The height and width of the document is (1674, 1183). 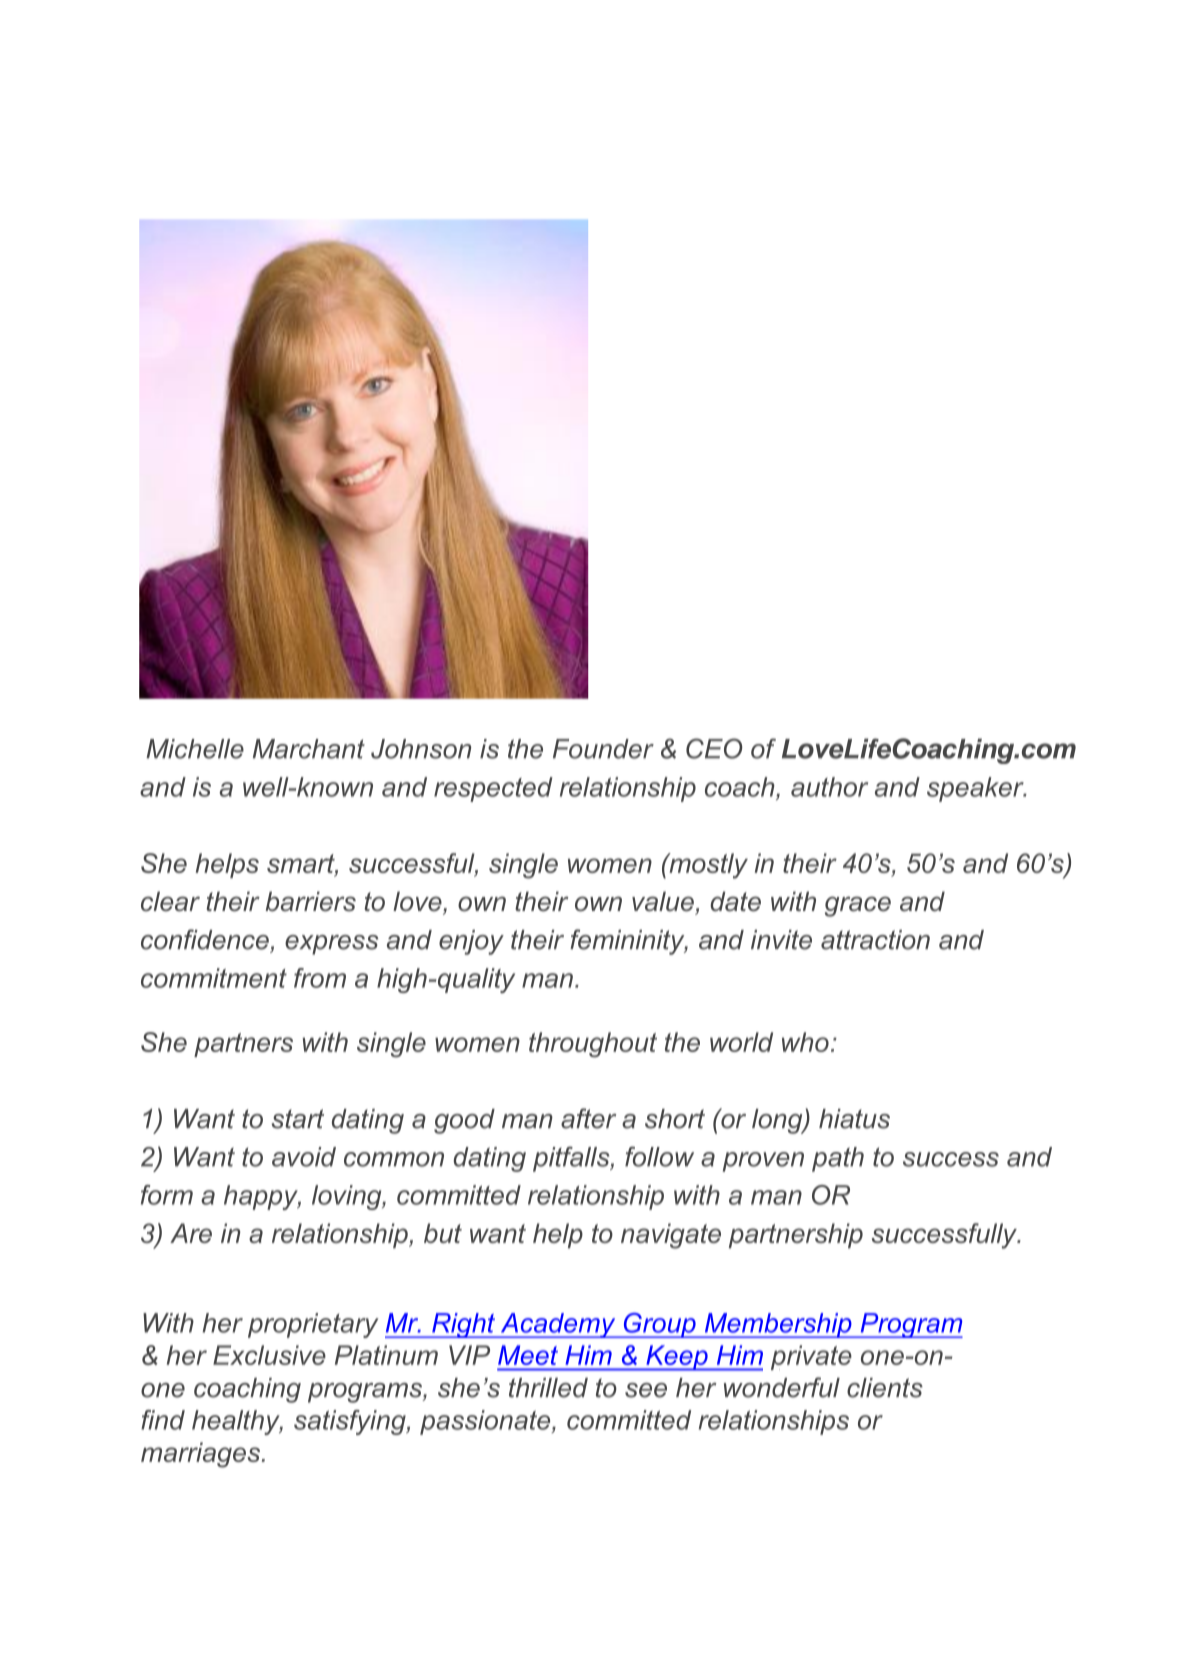 What do you see at coordinates (778, 1325) in the document?
I see `Membership` at bounding box center [778, 1325].
